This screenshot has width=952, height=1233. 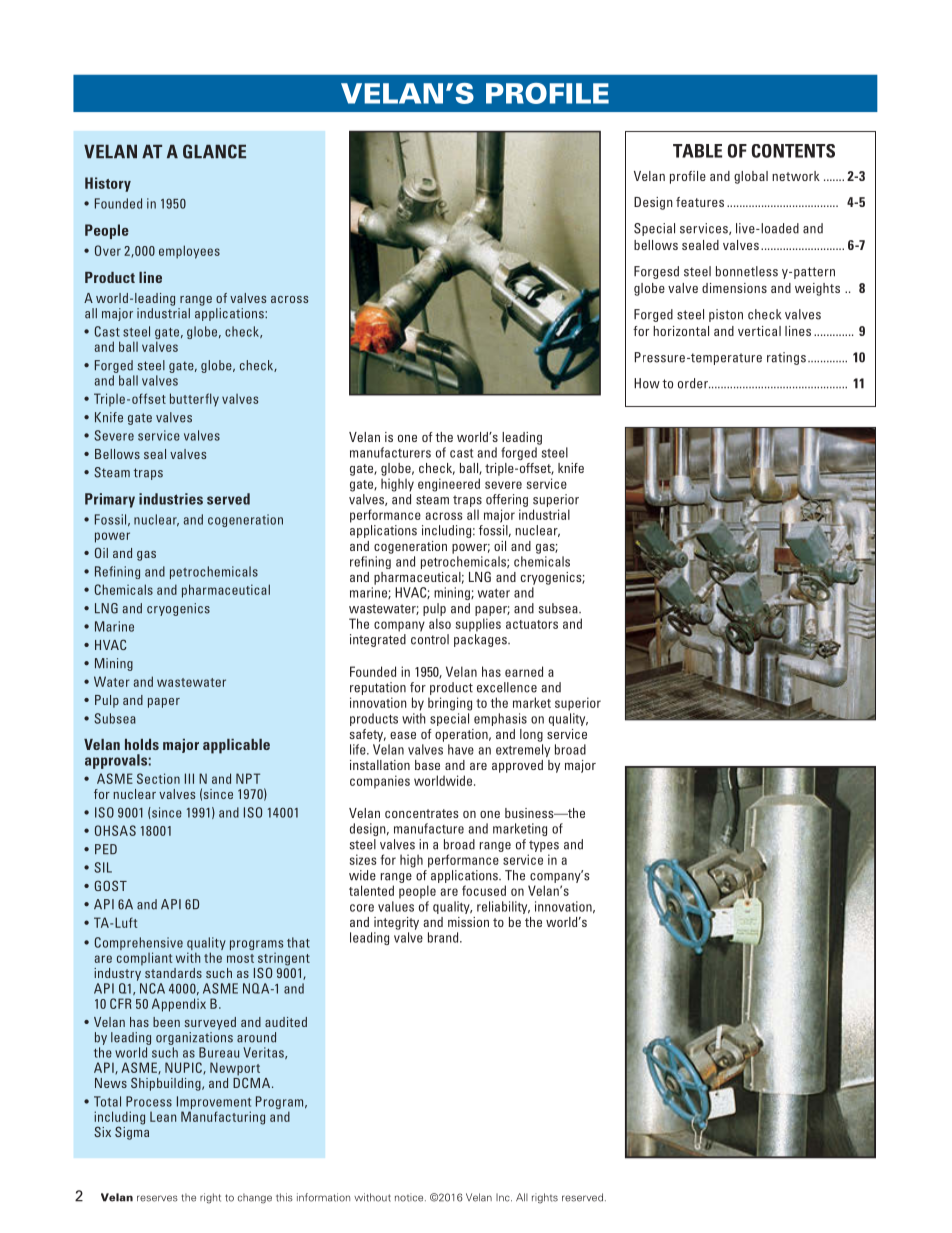 I want to click on earned, so click(x=524, y=671).
